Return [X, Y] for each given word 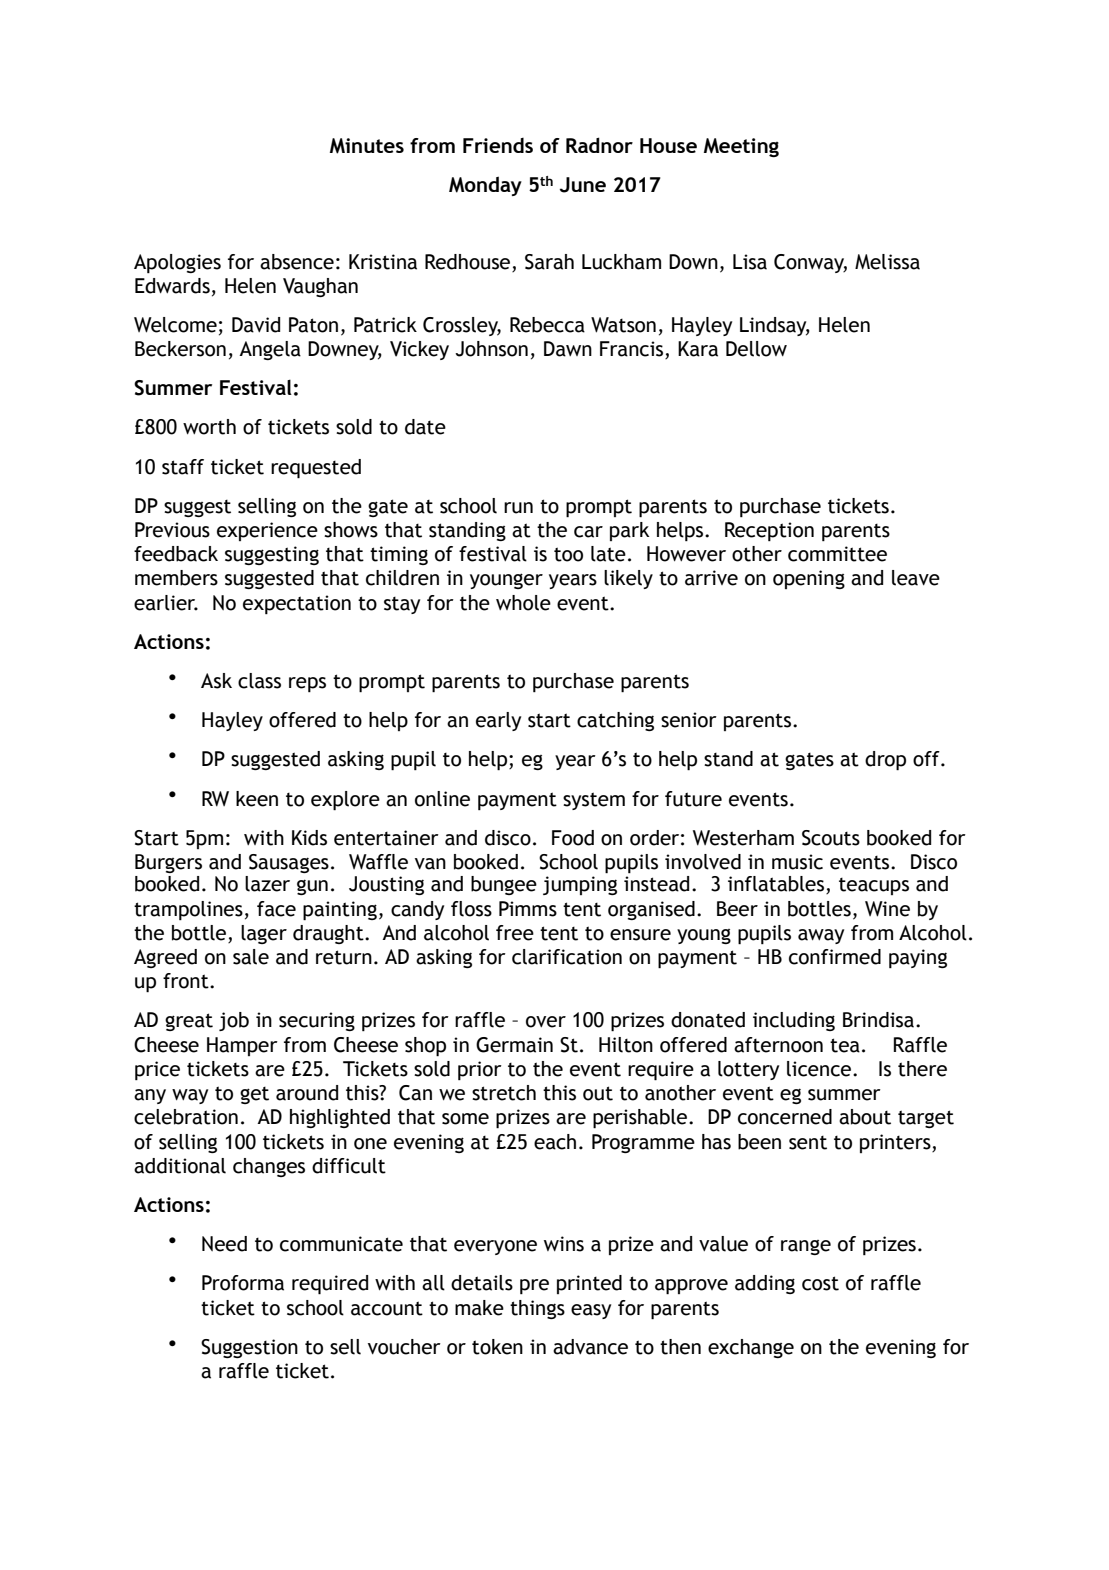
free [515, 933]
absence [297, 262]
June [583, 185]
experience [267, 531]
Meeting [741, 147]
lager [264, 934]
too [568, 554]
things [537, 1309]
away [821, 936]
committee [837, 554]
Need [224, 1244]
